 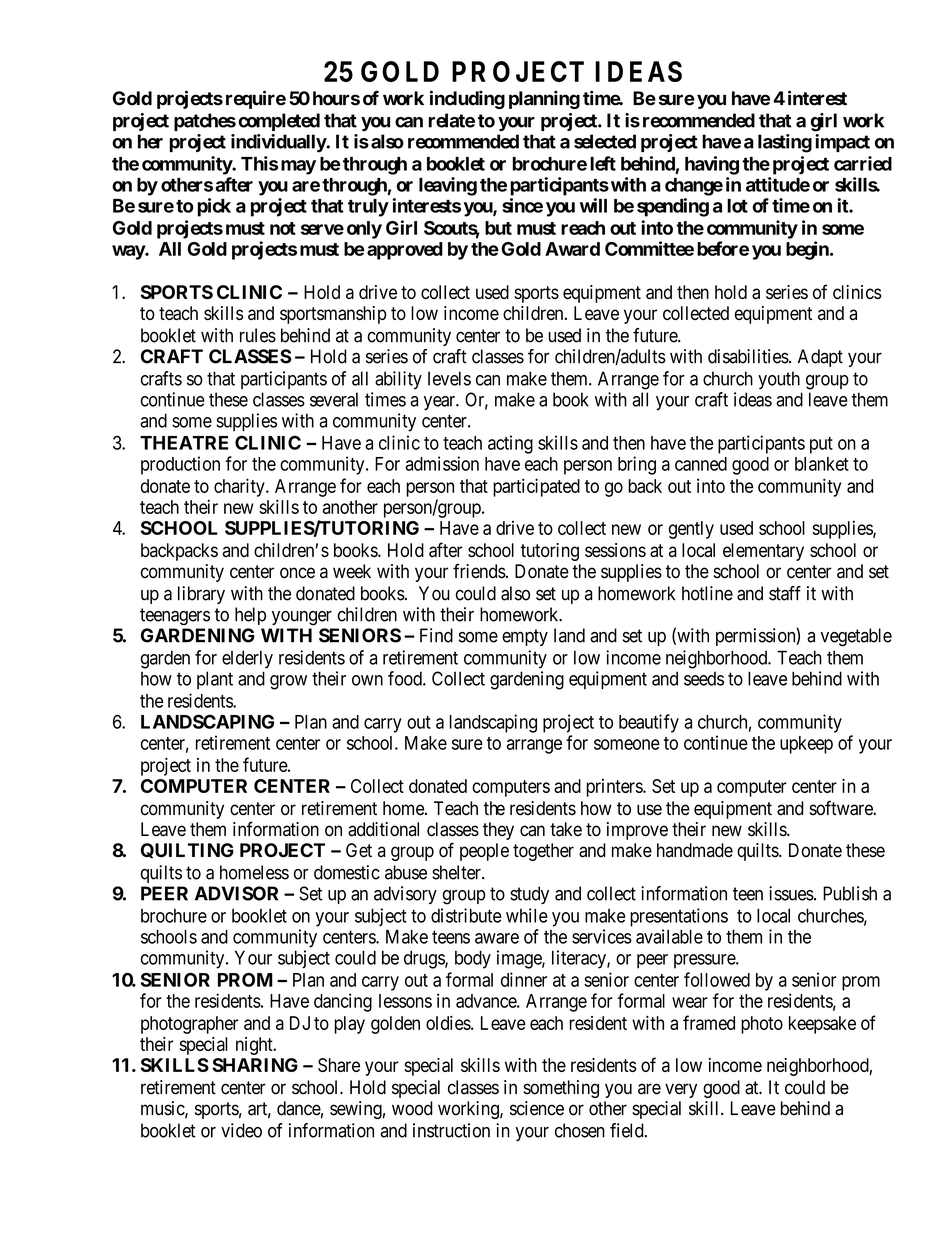 I want to click on video, so click(x=241, y=1130).
